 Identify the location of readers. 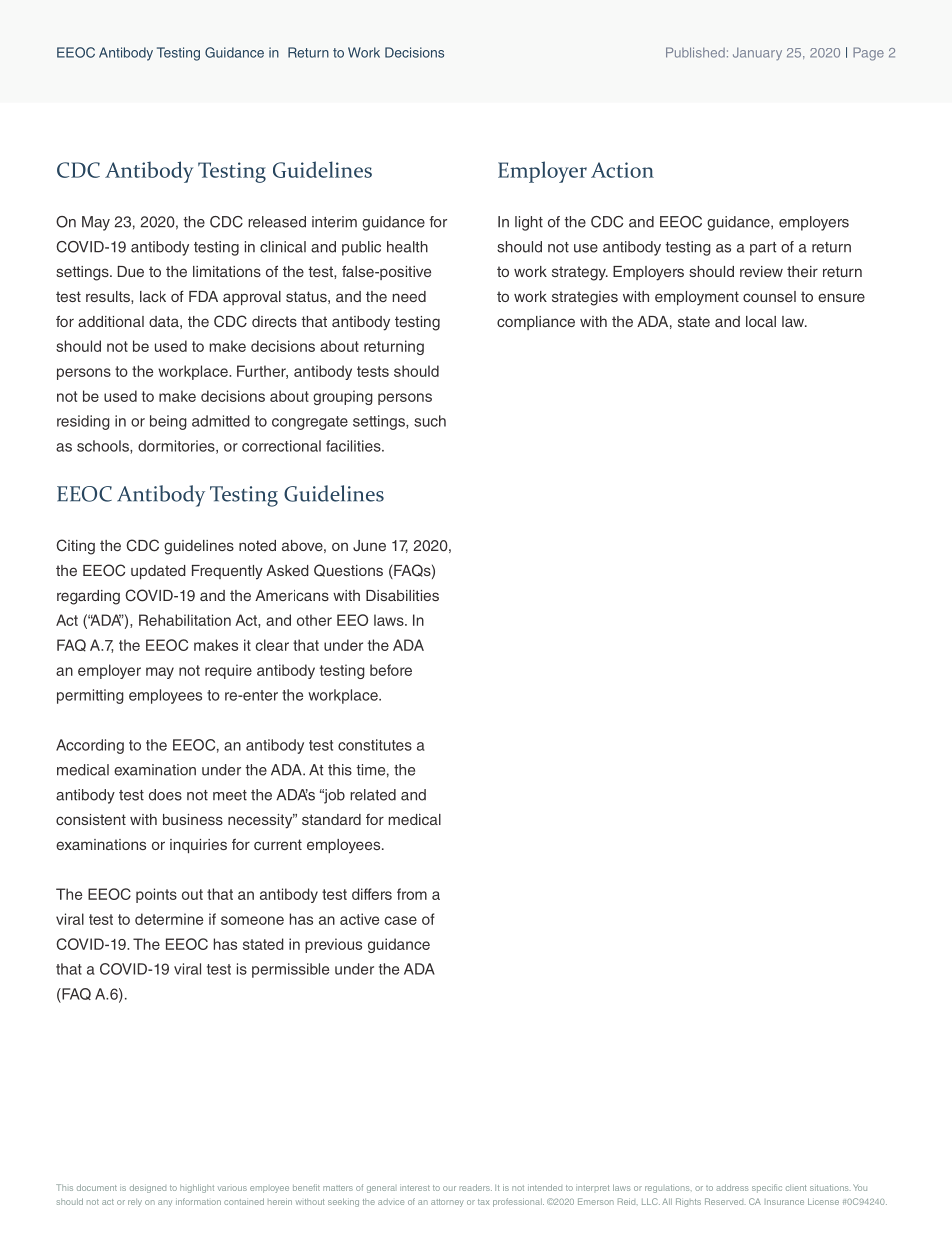
(475, 1187).
